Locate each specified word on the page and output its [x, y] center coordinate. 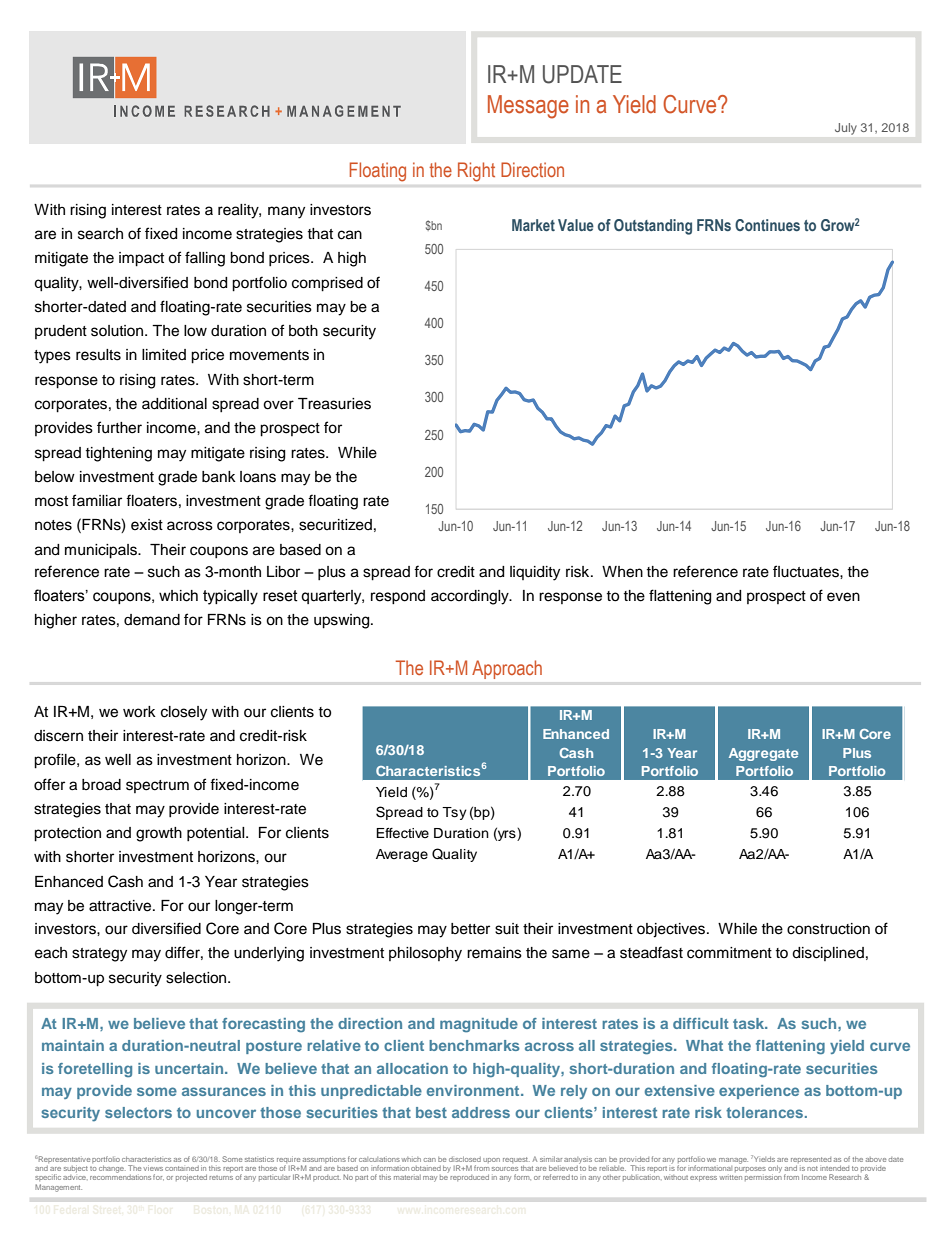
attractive [121, 906]
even [843, 597]
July [846, 129]
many [286, 212]
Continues [767, 225]
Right [476, 172]
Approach [507, 669]
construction [828, 929]
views [153, 1169]
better [470, 929]
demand [152, 620]
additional [174, 404]
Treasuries [334, 404]
